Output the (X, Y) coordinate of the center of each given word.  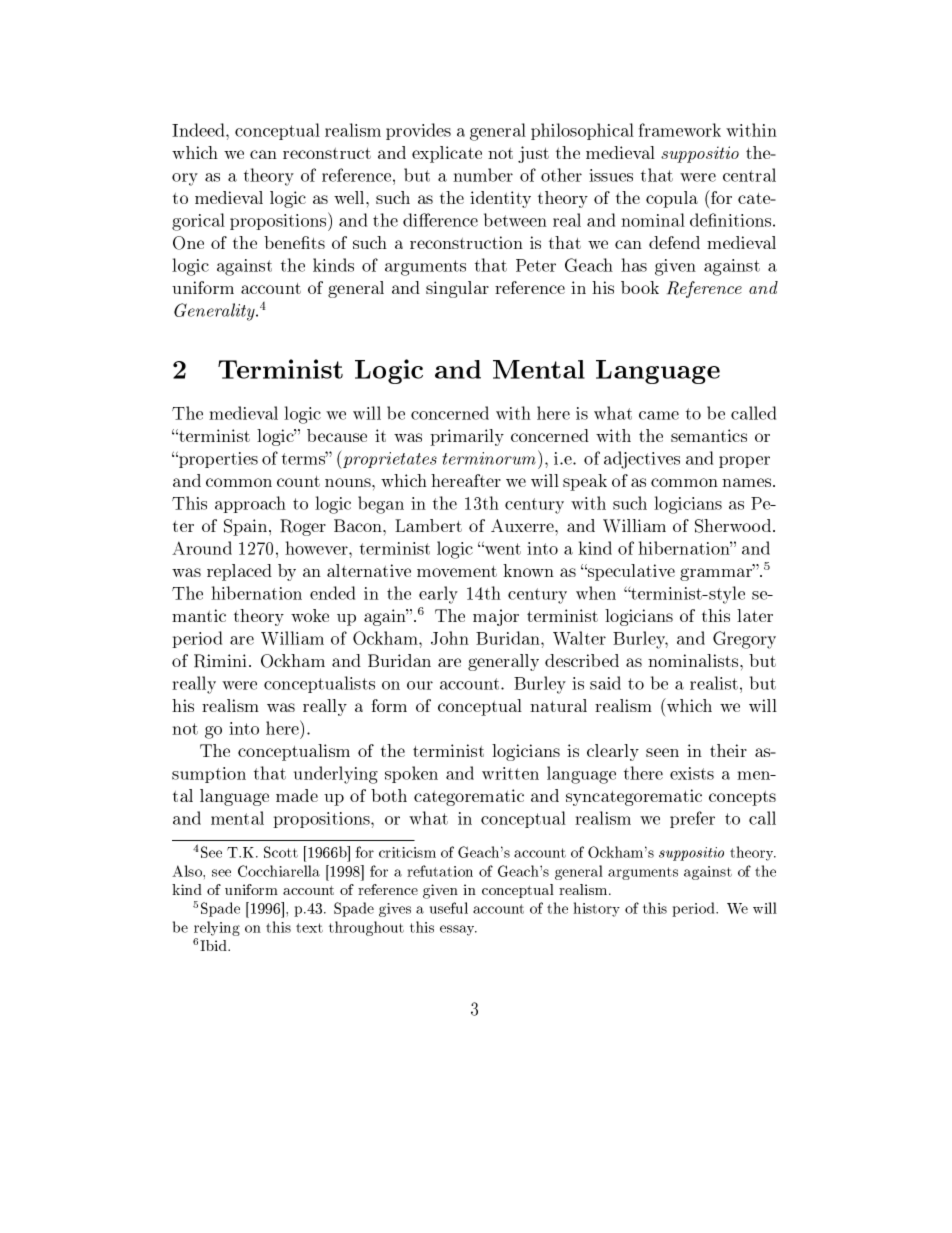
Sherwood (733, 526)
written (510, 773)
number (483, 175)
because (337, 435)
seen (662, 752)
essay (458, 930)
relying (217, 928)
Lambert (428, 525)
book (640, 287)
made (297, 795)
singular (457, 289)
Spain (245, 527)
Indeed (199, 130)
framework (680, 130)
